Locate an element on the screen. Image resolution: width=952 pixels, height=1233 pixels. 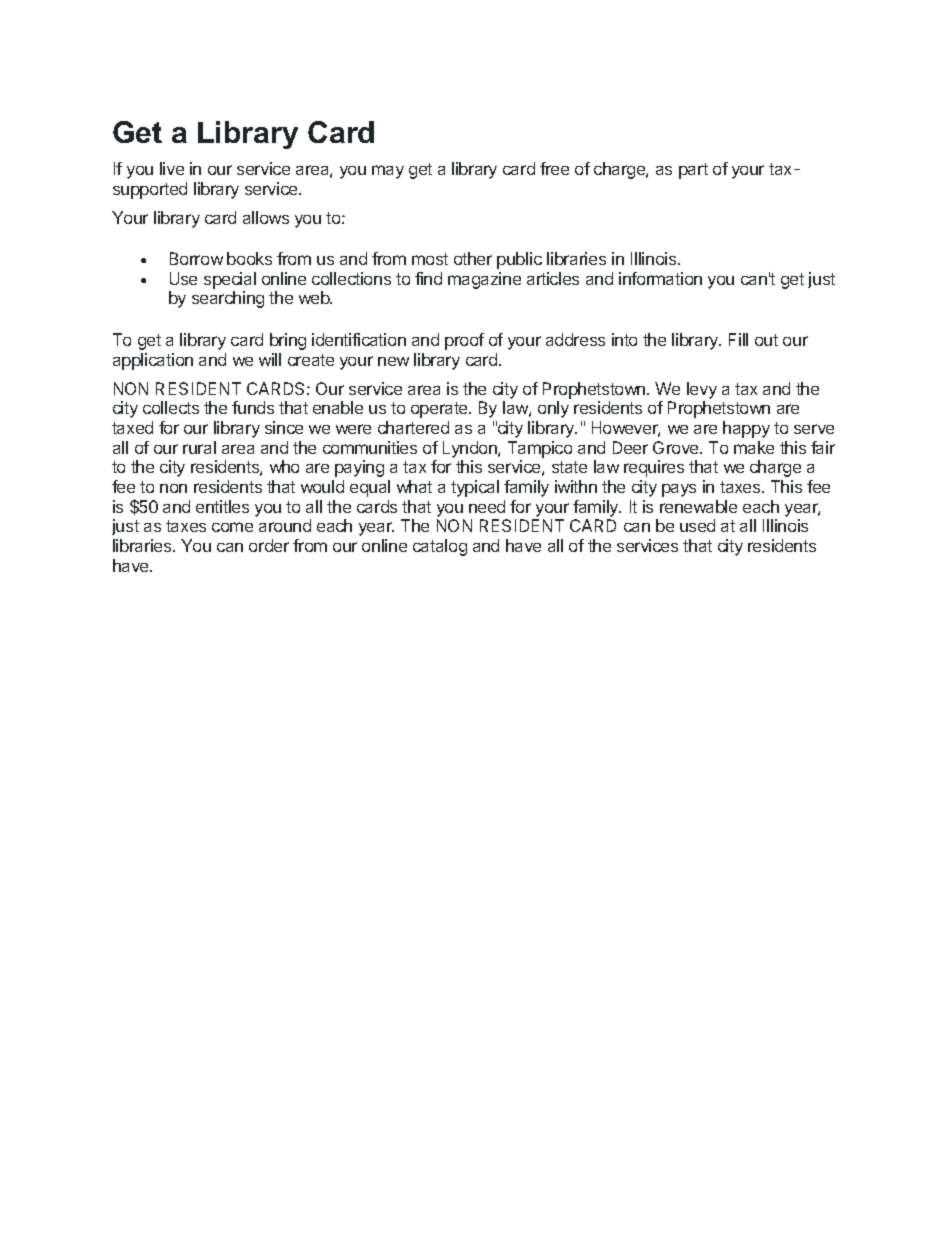
proof is located at coordinates (464, 341).
